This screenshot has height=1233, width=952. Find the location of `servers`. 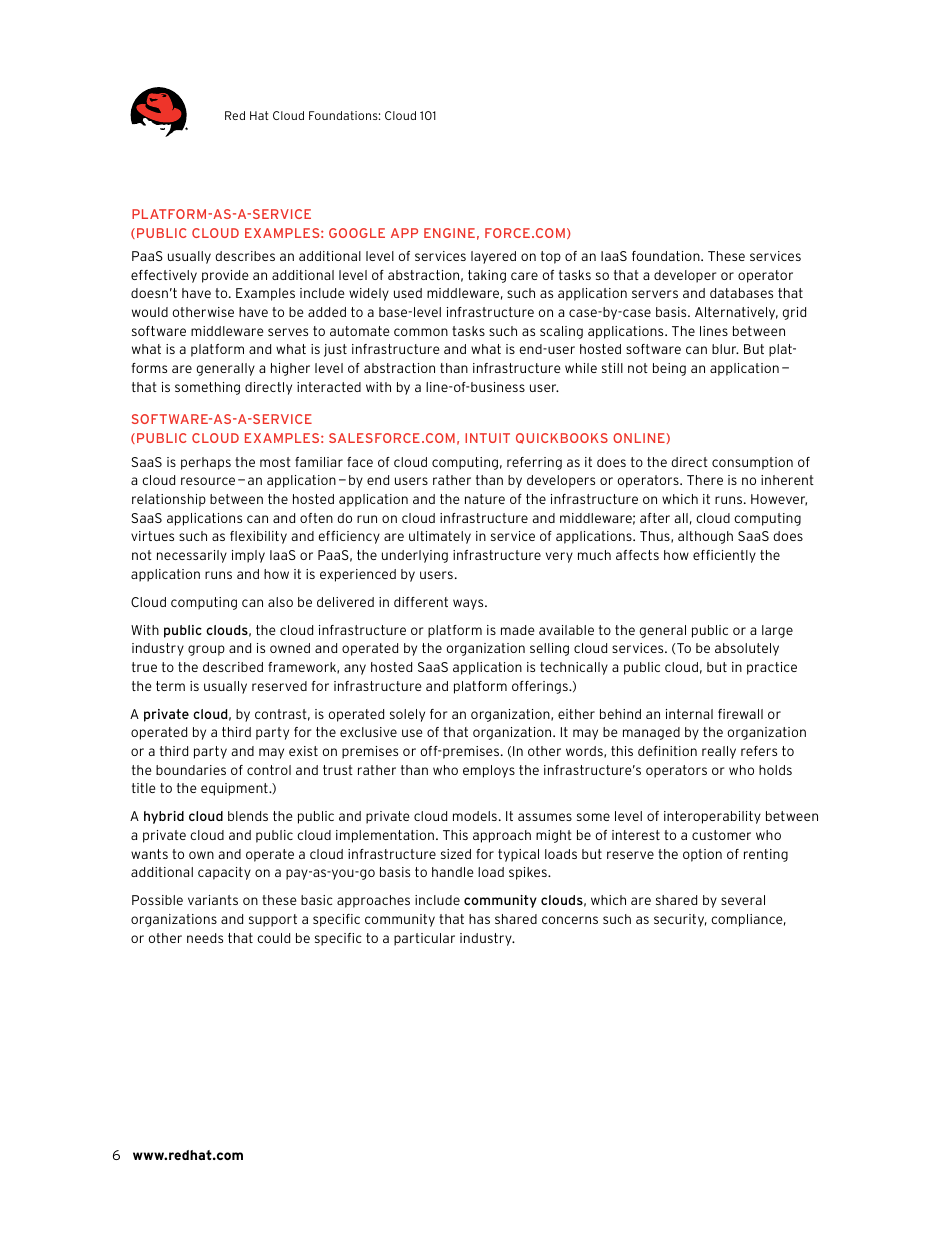

servers is located at coordinates (655, 294).
